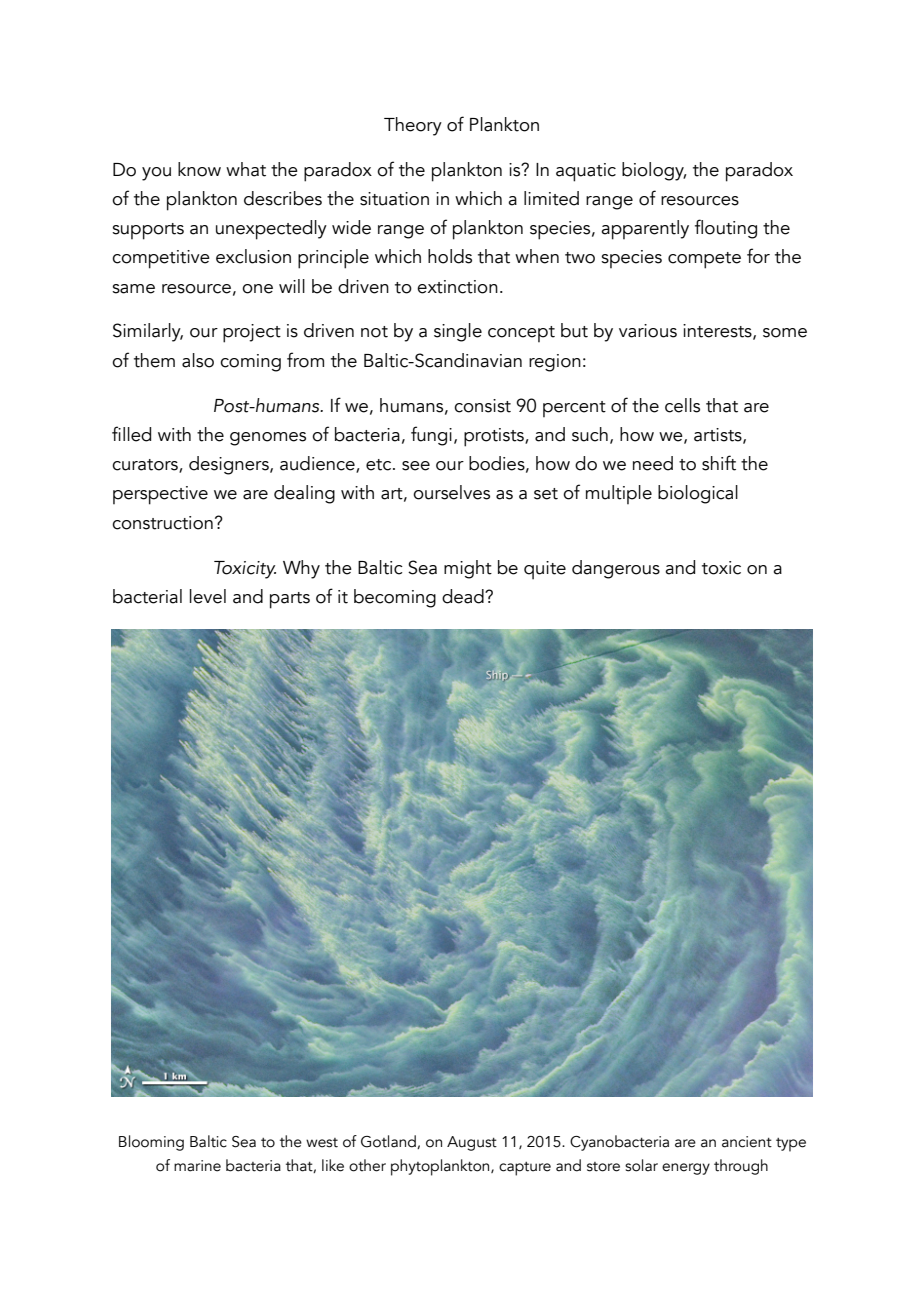  I want to click on also, so click(198, 360).
